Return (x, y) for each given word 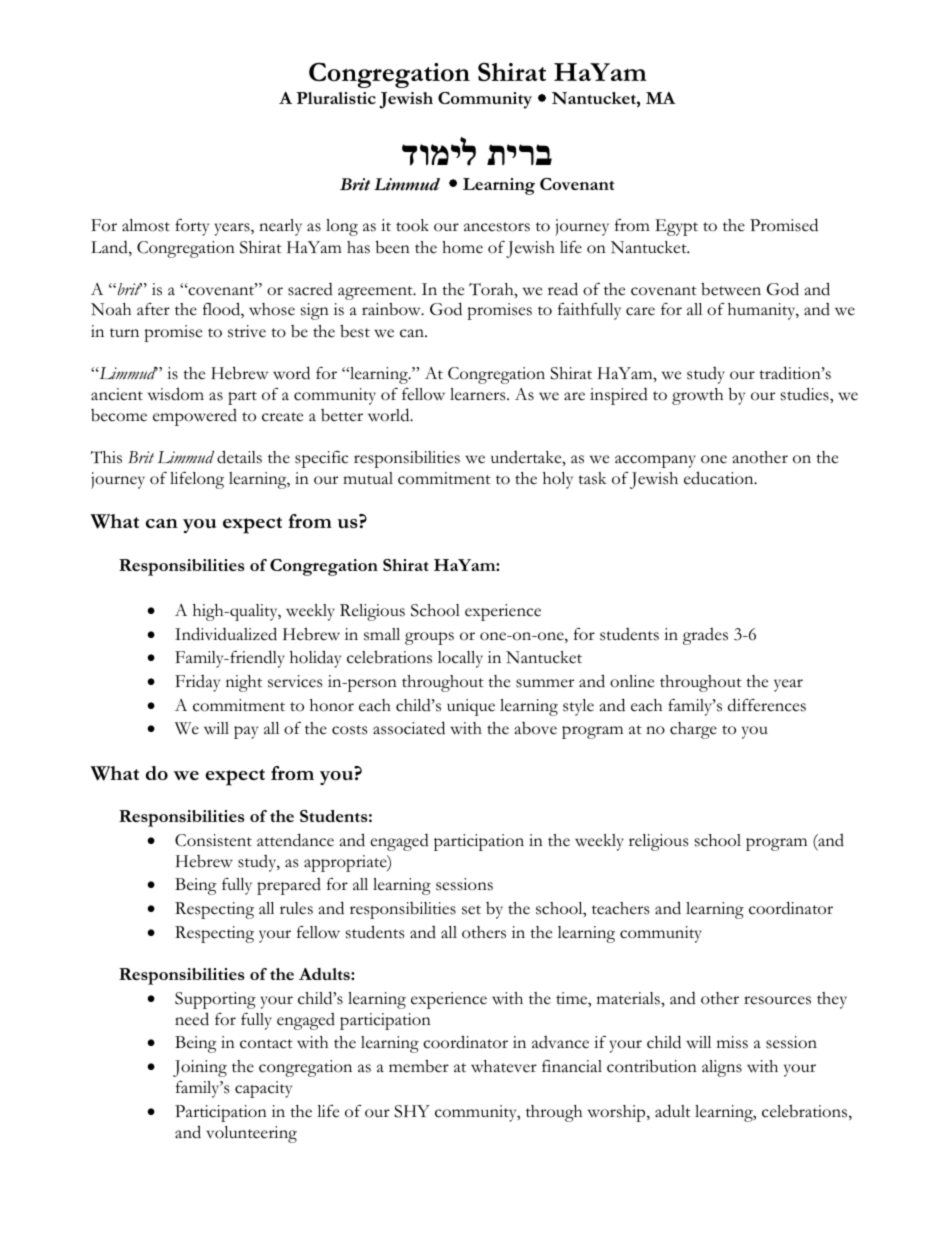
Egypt (676, 227)
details (239, 457)
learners (479, 394)
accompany (655, 461)
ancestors (497, 227)
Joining (200, 1068)
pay (246, 732)
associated (409, 728)
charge (693, 730)
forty (192, 227)
